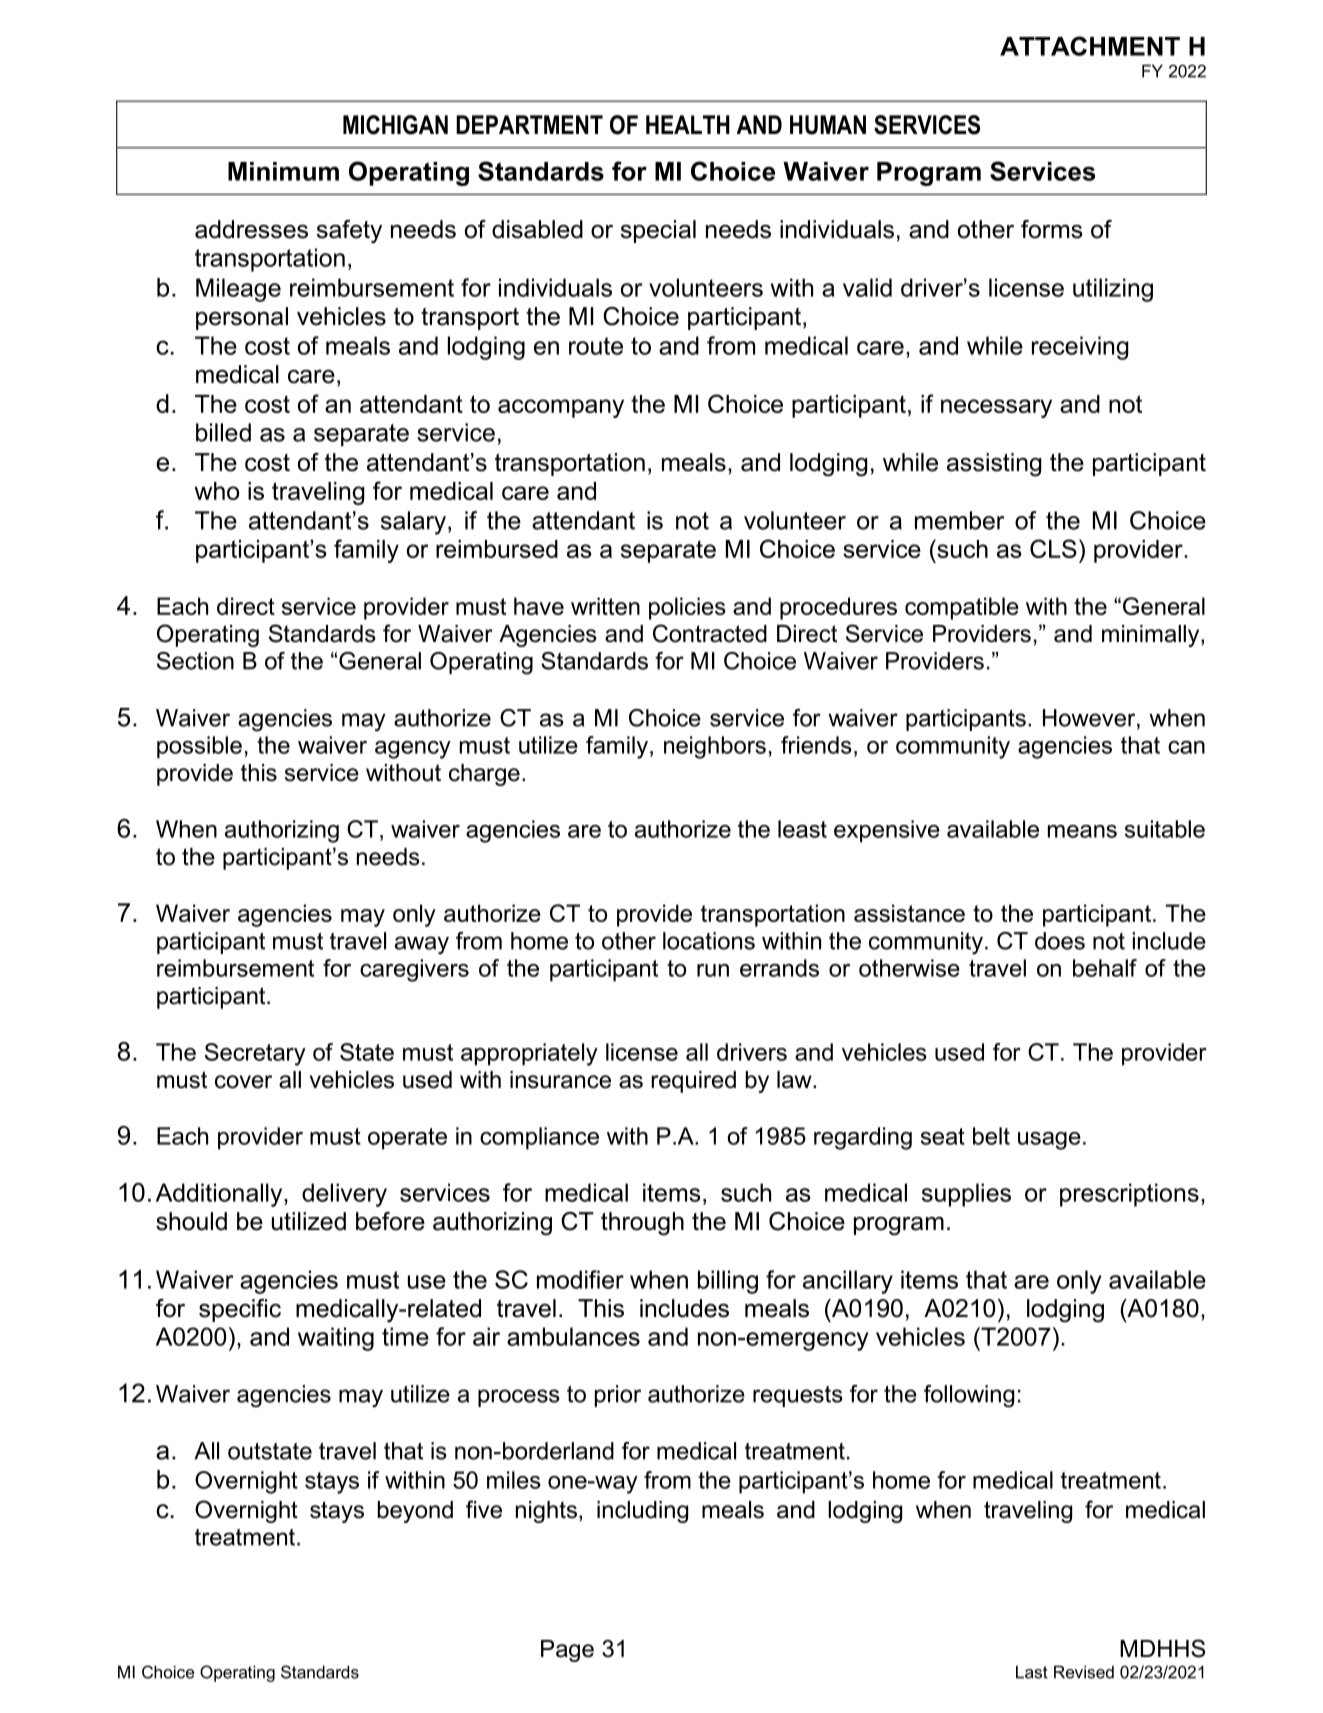 Image resolution: width=1323 pixels, height=1713 pixels. Describe the element at coordinates (567, 1651) in the image. I see `Page` at that location.
